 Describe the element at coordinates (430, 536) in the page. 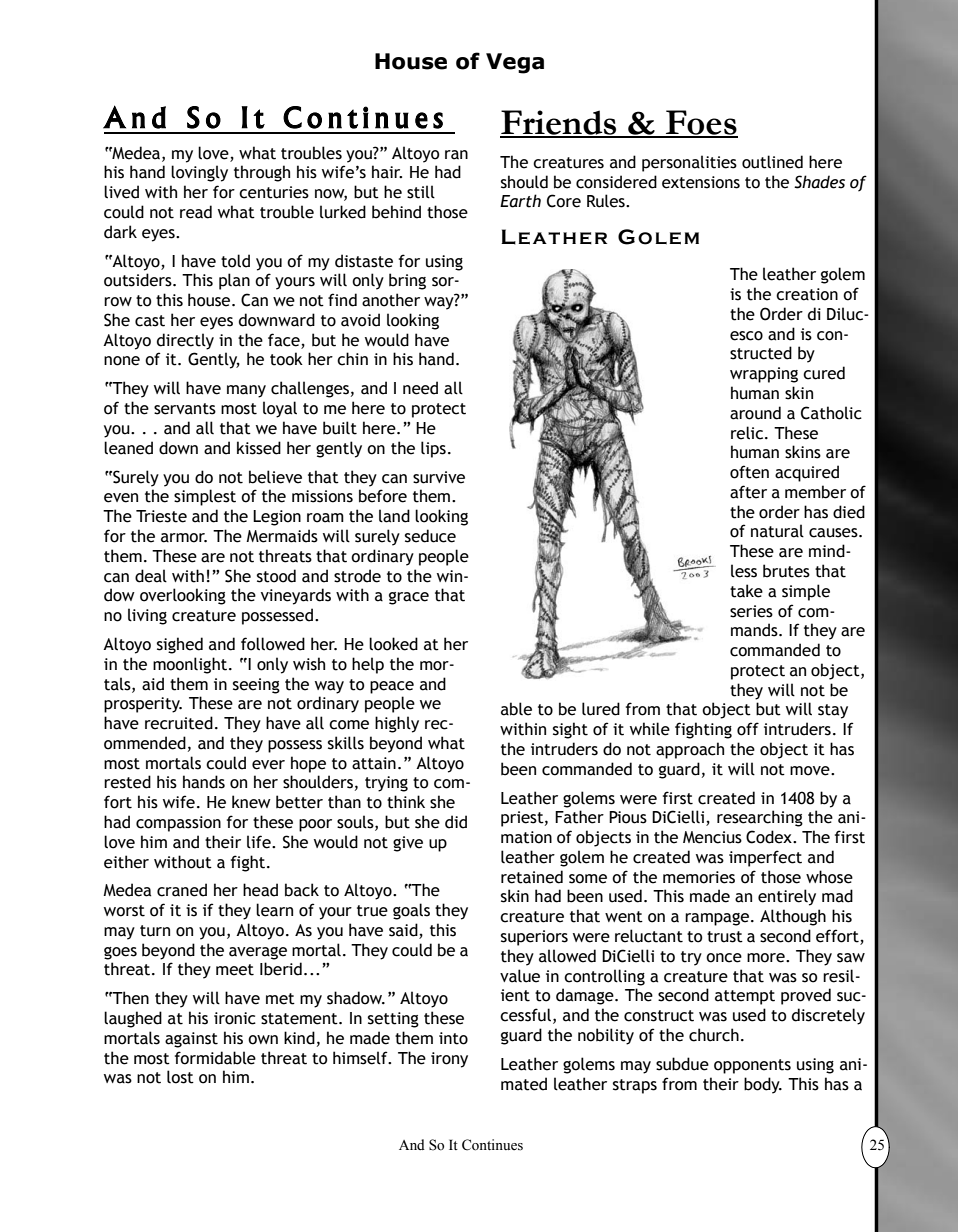

I see `seduce` at that location.
